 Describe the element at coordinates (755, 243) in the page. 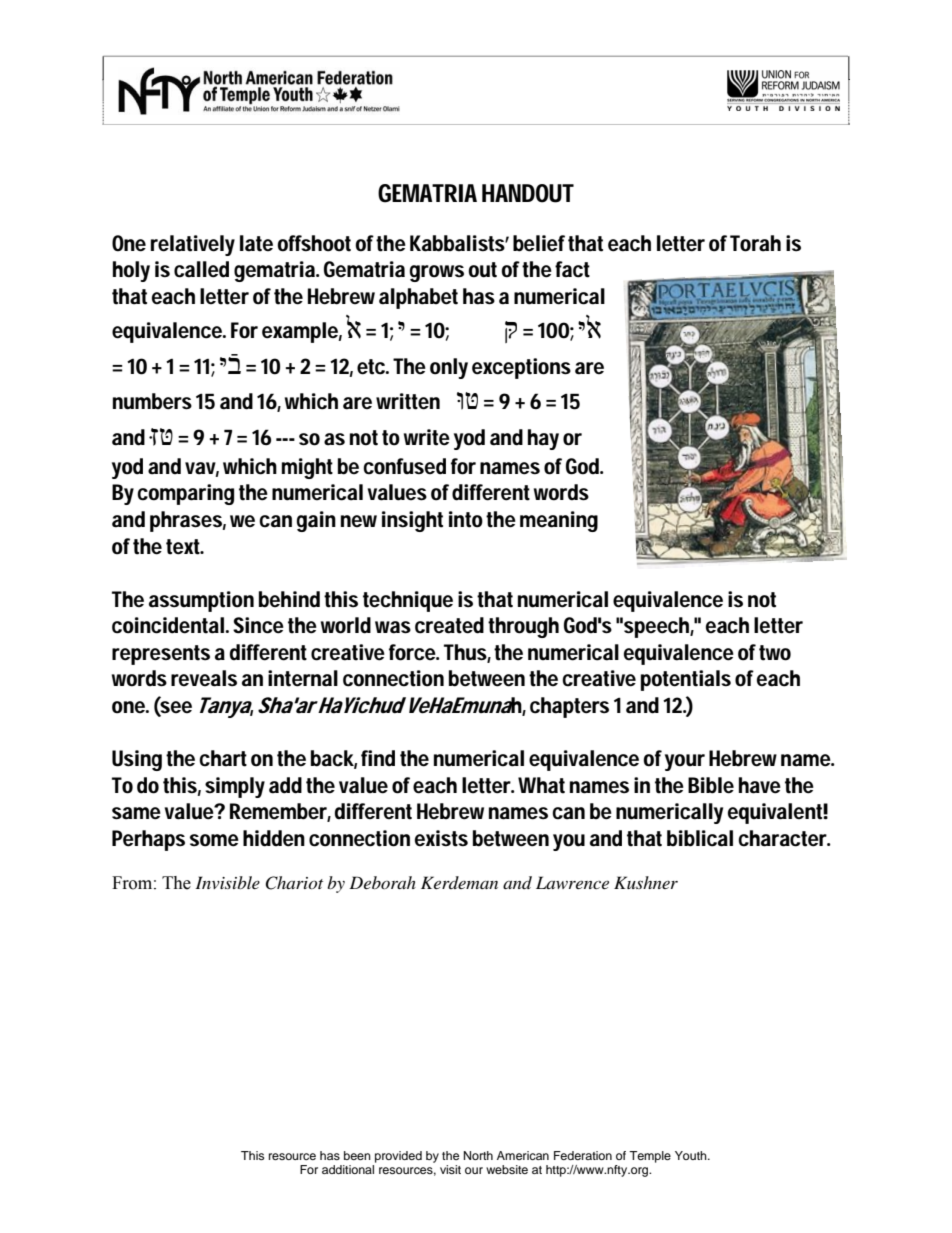

I see `Torah` at that location.
